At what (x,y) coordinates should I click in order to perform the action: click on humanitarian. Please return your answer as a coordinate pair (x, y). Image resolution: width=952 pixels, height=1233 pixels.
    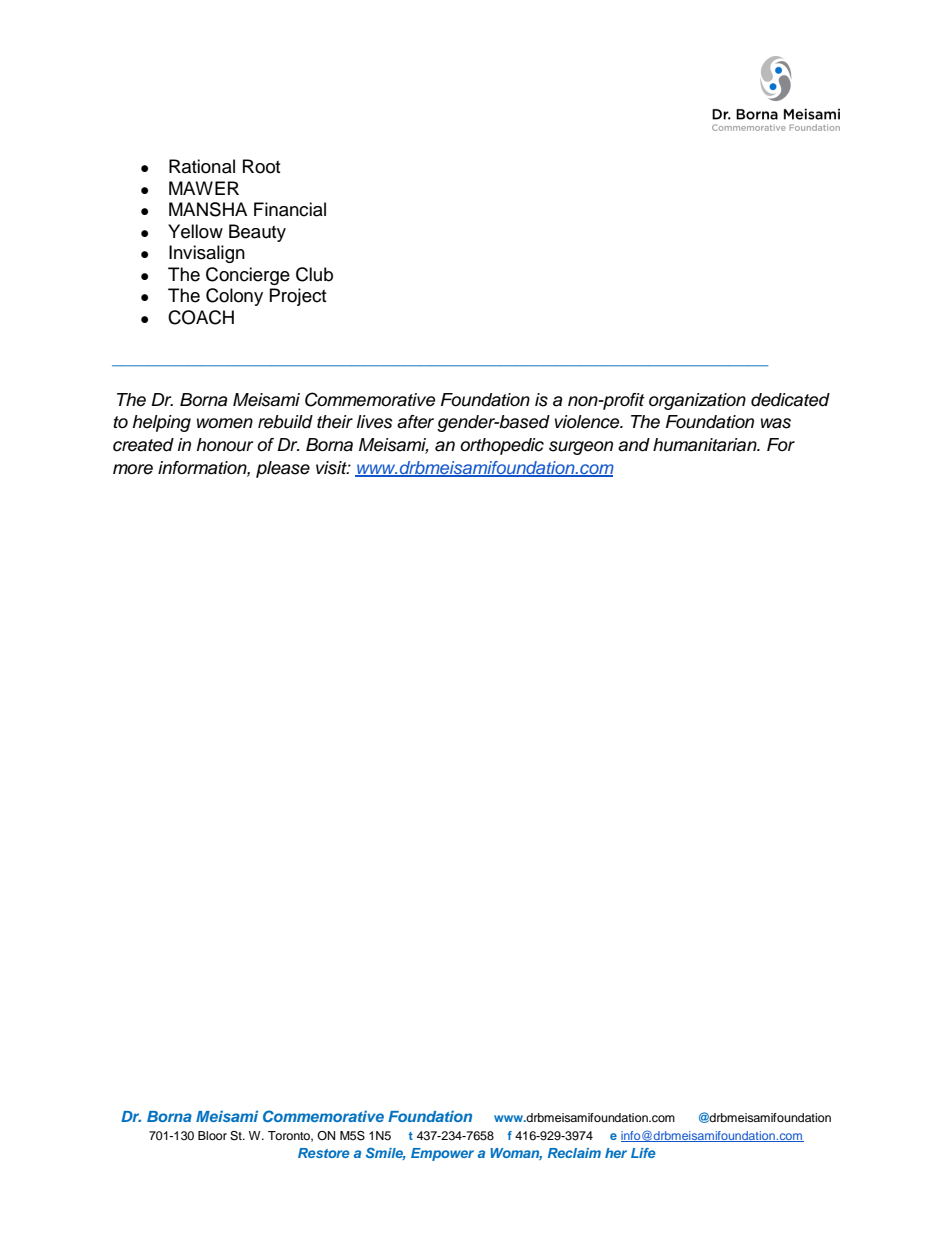
    Looking at the image, I should click on (706, 445).
